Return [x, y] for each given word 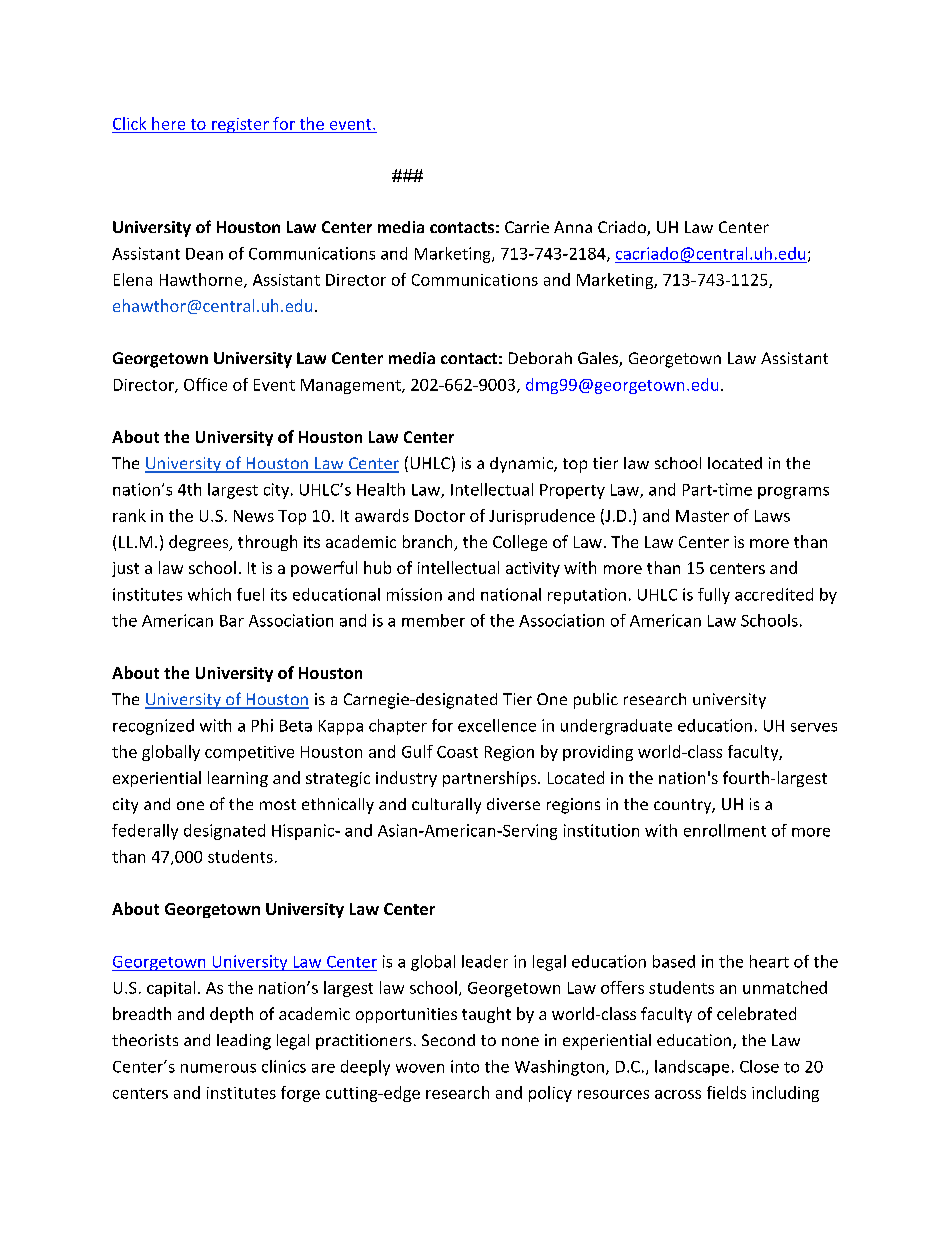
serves [814, 727]
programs [793, 493]
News [254, 516]
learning [238, 779]
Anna [573, 227]
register [240, 125]
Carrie [527, 227]
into [465, 1066]
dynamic [522, 465]
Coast [457, 752]
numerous [218, 1068]
